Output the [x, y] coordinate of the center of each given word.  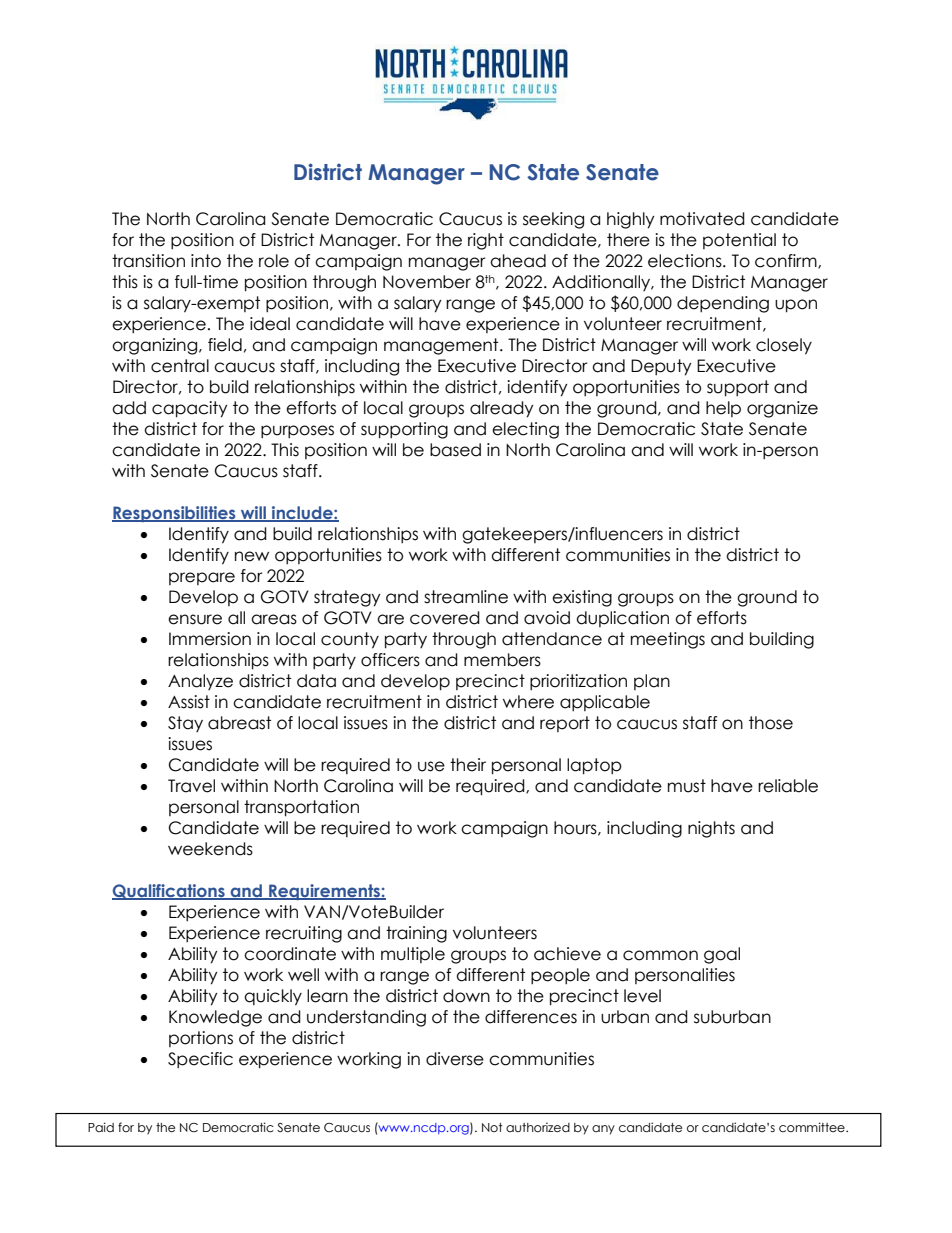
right [486, 241]
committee [813, 1127]
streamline [466, 597]
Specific [200, 1060]
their [468, 765]
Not [492, 1127]
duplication [622, 619]
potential [739, 241]
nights [711, 829]
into [206, 261]
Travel [191, 786]
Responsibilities [175, 514]
